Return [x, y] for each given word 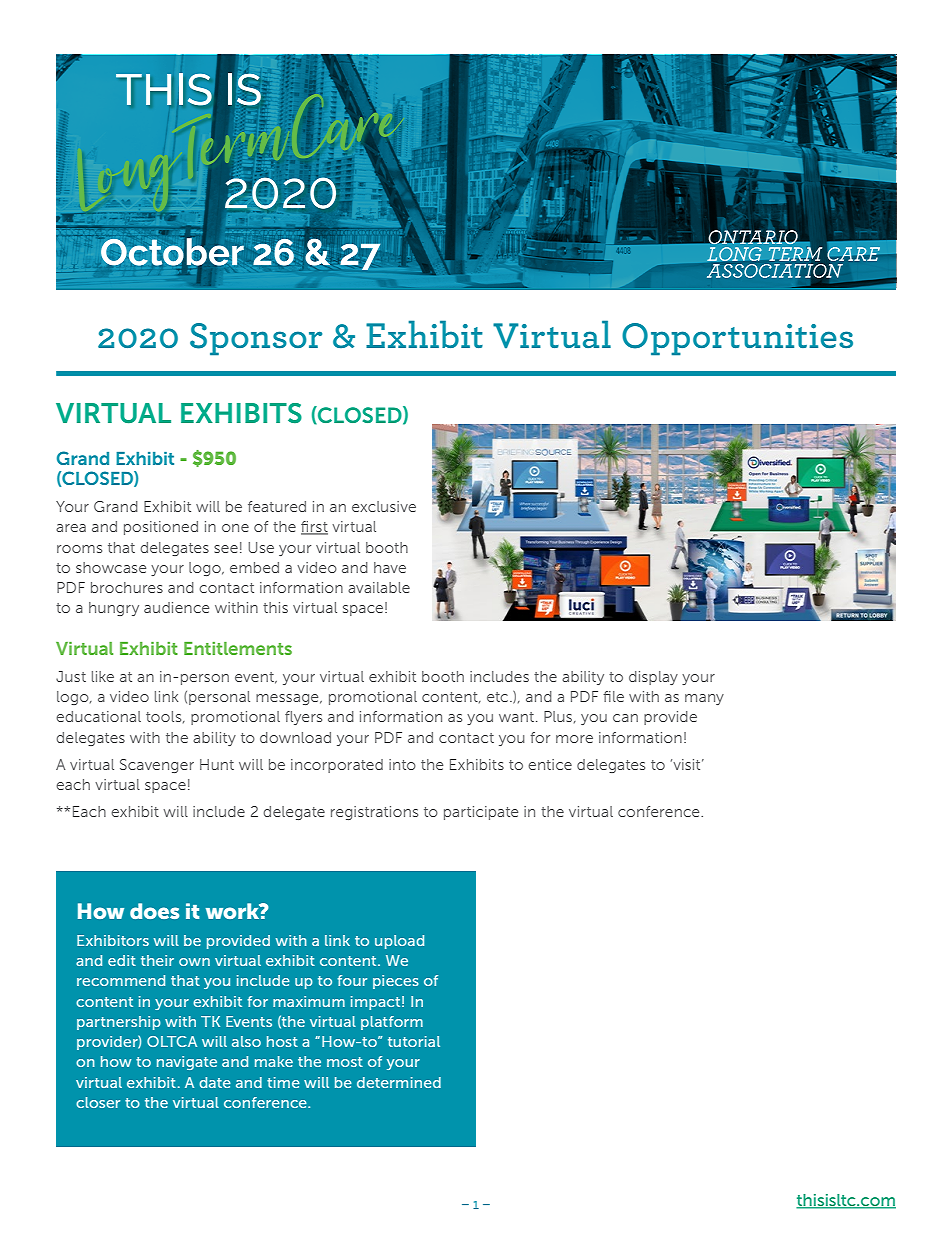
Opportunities [737, 339]
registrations [374, 813]
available [379, 587]
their [157, 960]
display [653, 678]
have [390, 567]
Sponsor [256, 339]
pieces [396, 982]
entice [550, 764]
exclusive [384, 506]
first [314, 528]
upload [399, 942]
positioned [161, 528]
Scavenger [157, 766]
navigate [187, 1063]
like [103, 676]
